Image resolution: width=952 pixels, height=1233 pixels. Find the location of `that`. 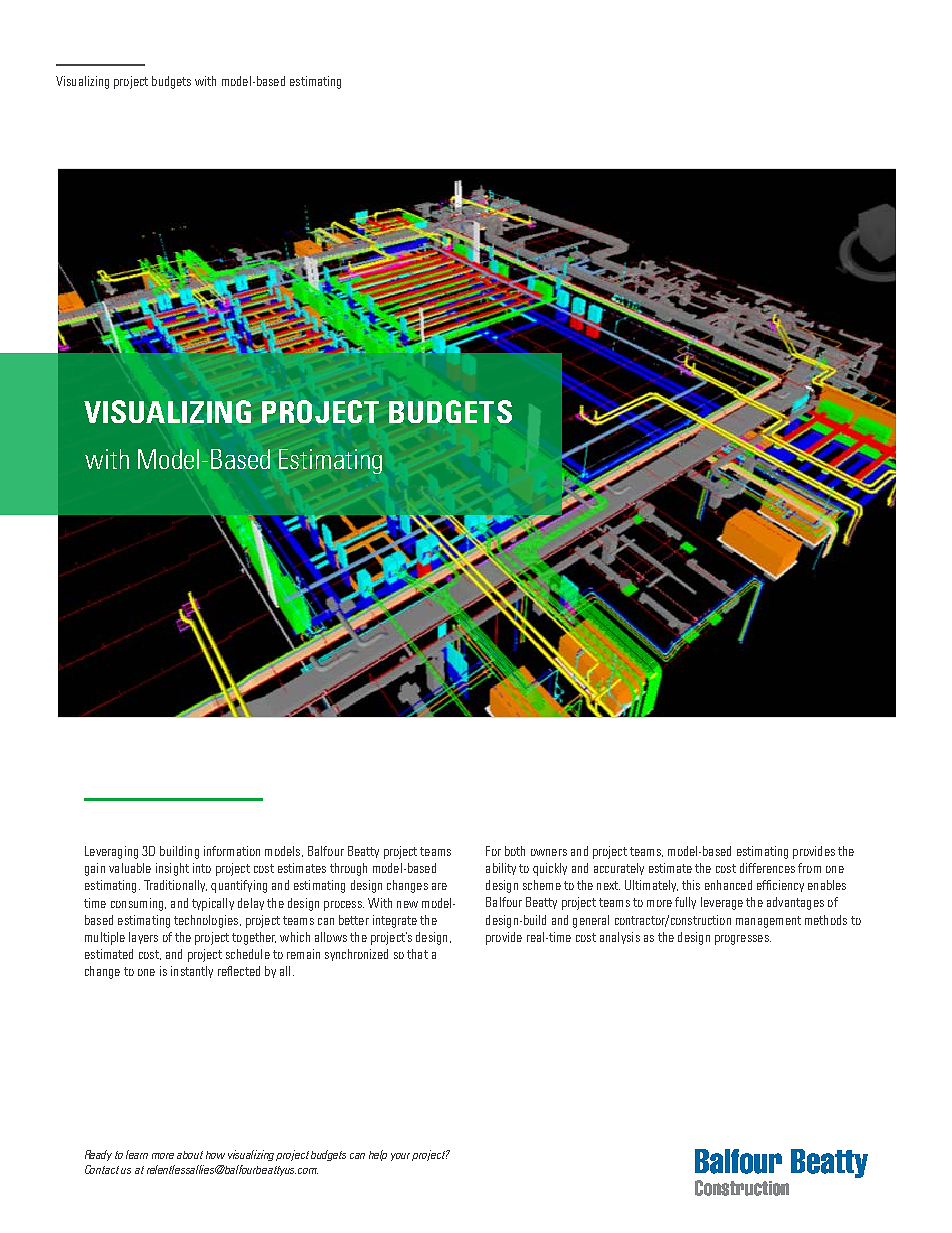

that is located at coordinates (417, 954).
